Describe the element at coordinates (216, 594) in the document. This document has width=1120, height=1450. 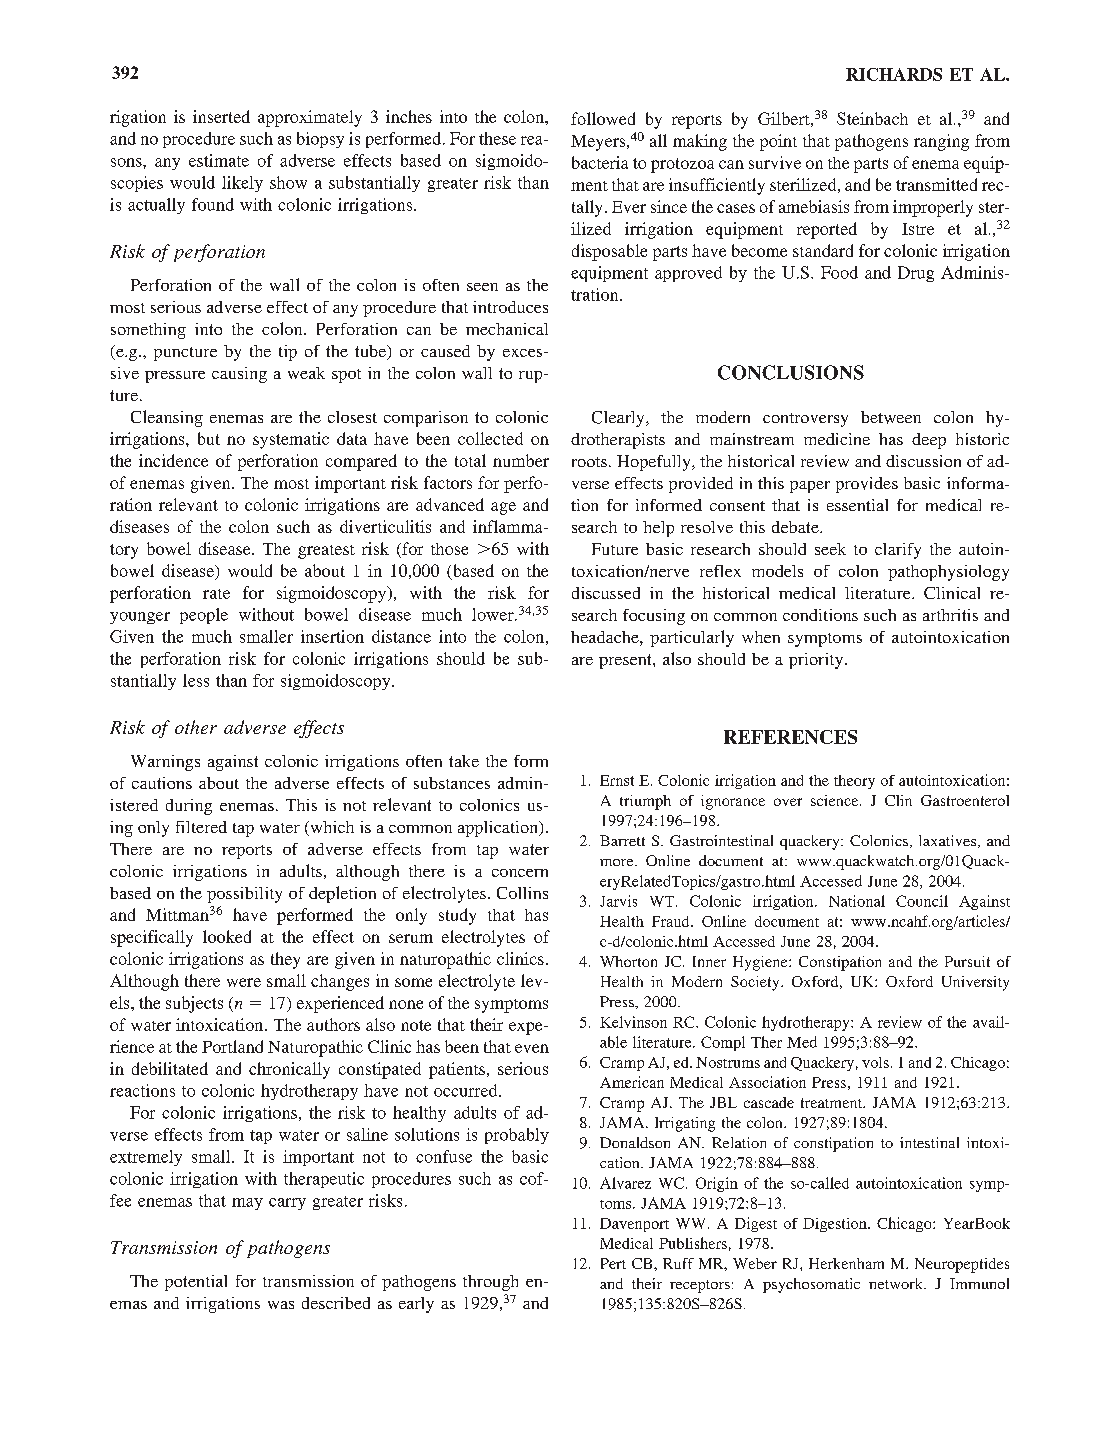
I see `rate` at that location.
